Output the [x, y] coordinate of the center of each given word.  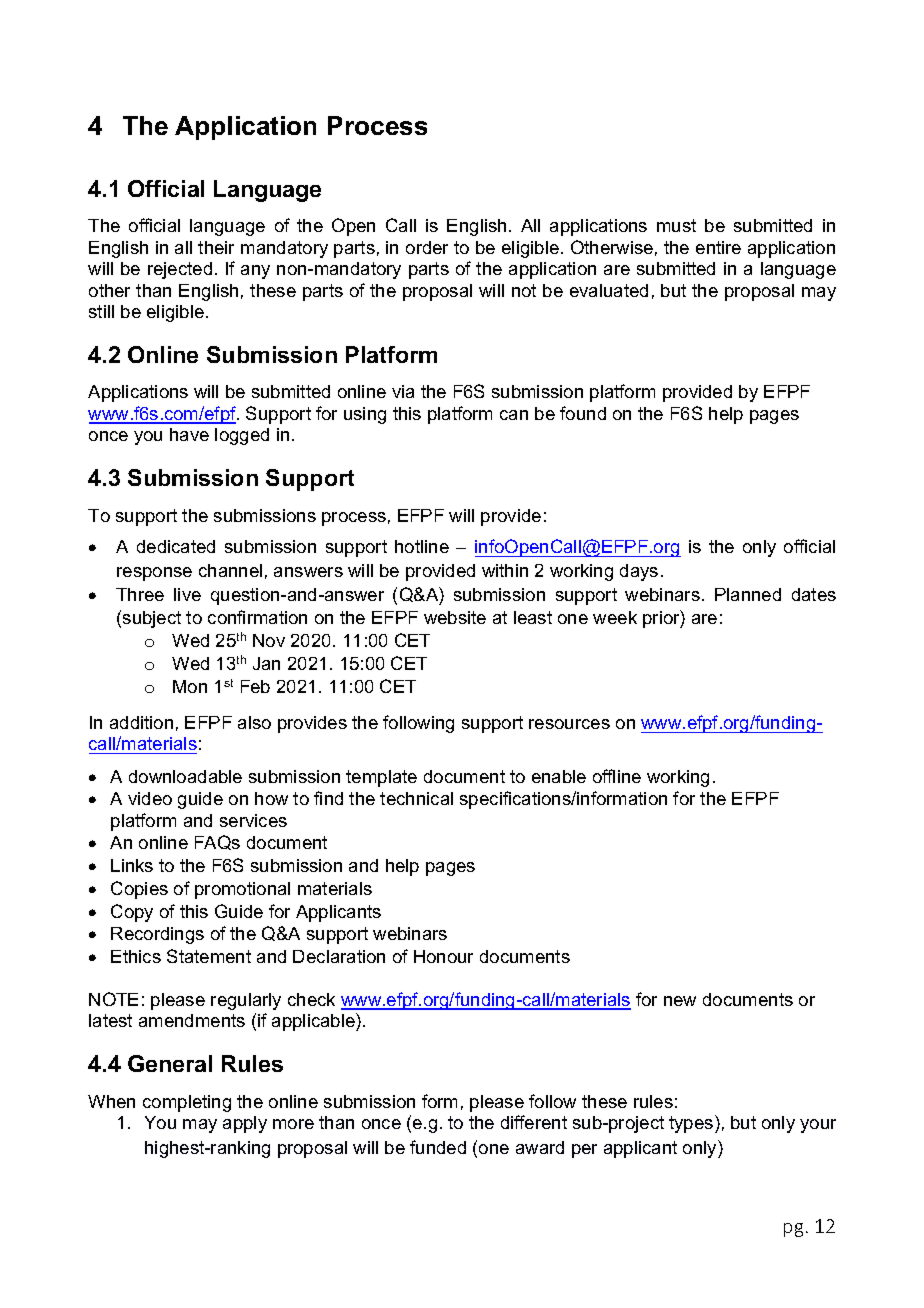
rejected [180, 270]
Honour [443, 956]
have [189, 434]
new [680, 1001]
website [455, 617]
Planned [748, 594]
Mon [190, 686]
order [427, 247]
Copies [139, 890]
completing [187, 1103]
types [692, 1124]
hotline [422, 546]
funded [438, 1147]
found [583, 413]
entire [718, 247]
